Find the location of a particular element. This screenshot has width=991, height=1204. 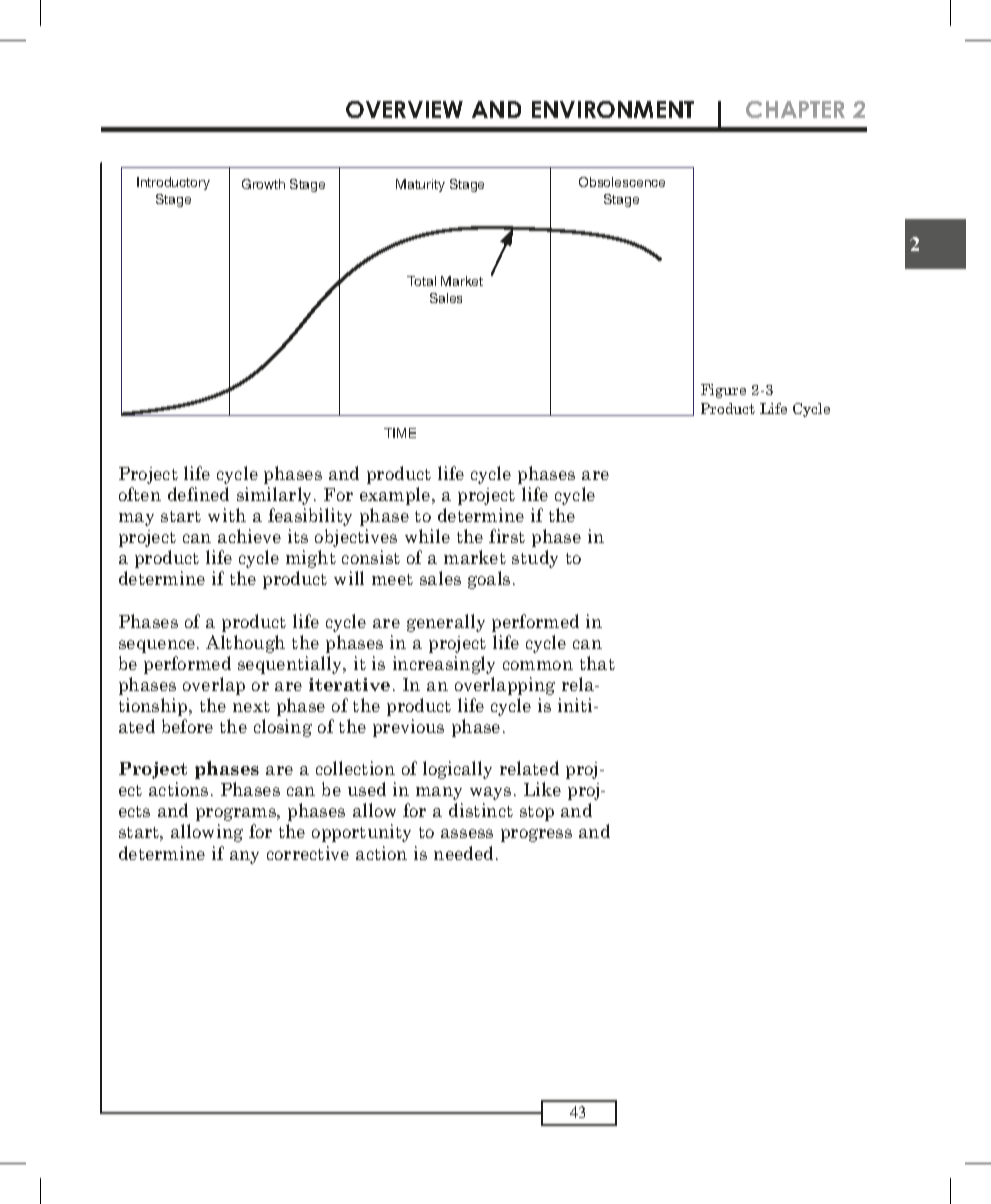

Figure is located at coordinates (723, 391).
